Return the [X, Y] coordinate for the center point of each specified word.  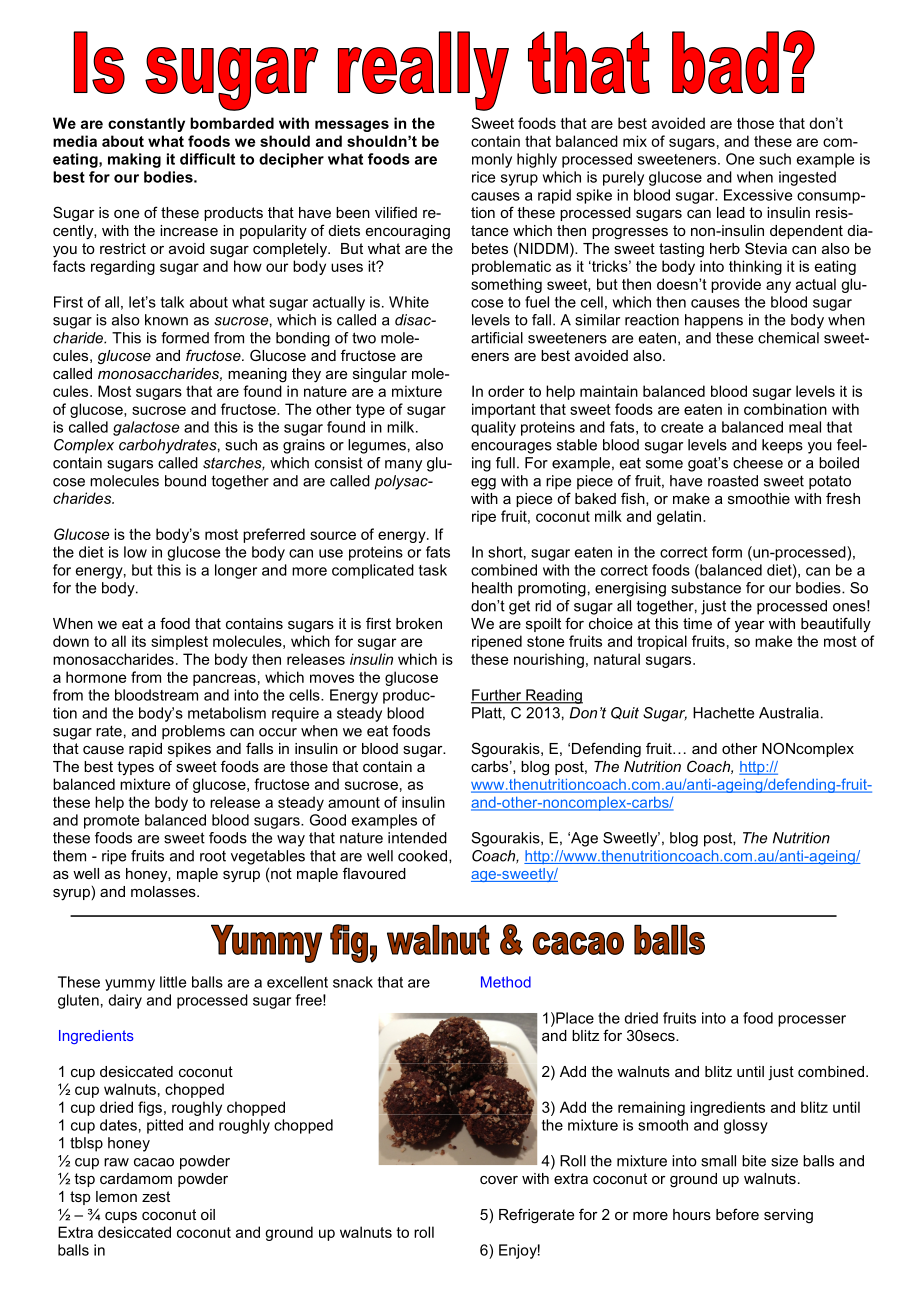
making [134, 160]
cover [499, 1180]
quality [493, 428]
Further [497, 696]
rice [483, 177]
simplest [179, 642]
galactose [146, 428]
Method [506, 982]
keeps [782, 446]
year [750, 627]
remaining [651, 1108]
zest [156, 1196]
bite [754, 1161]
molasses [164, 891]
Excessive [758, 195]
